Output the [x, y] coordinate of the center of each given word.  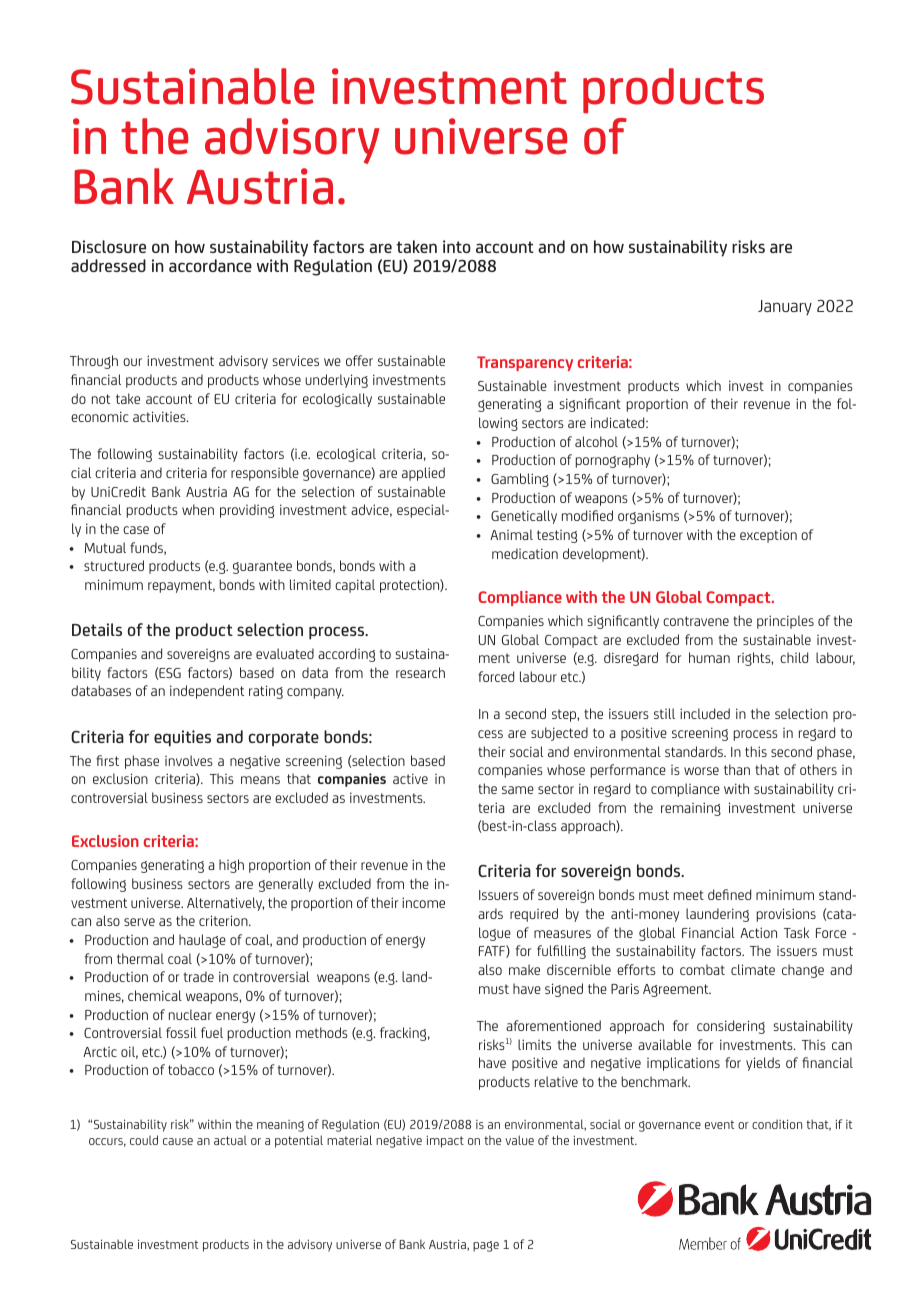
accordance [210, 265]
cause [178, 1141]
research [420, 672]
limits [534, 1044]
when [198, 509]
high [231, 866]
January [785, 308]
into [457, 246]
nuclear [190, 1014]
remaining [691, 809]
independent [207, 692]
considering [731, 1027]
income [423, 902]
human [709, 657]
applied [423, 474]
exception [768, 536]
